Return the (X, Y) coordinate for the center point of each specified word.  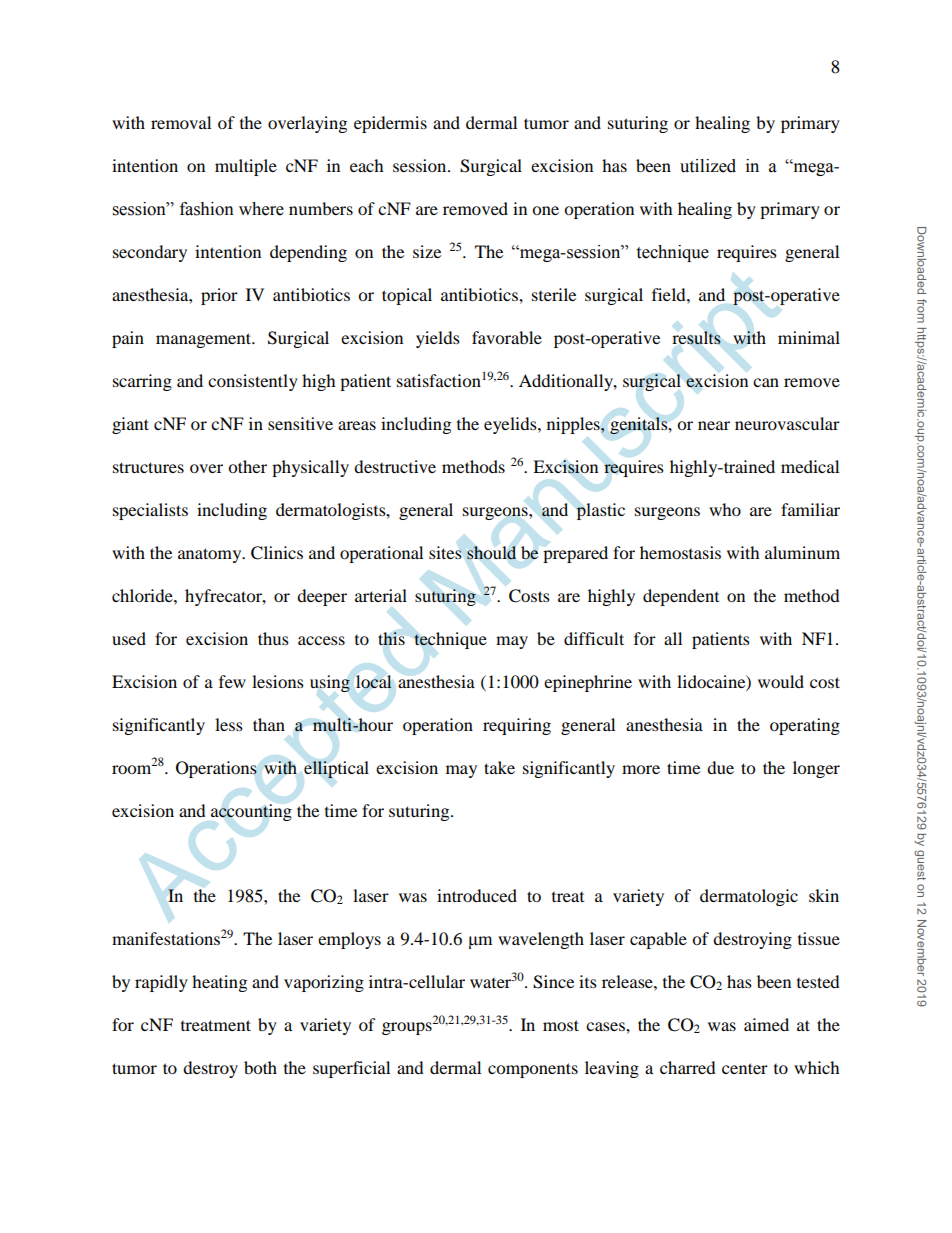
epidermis (390, 124)
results (696, 338)
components (533, 1070)
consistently (253, 382)
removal (181, 122)
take (499, 767)
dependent (681, 597)
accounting (251, 812)
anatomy (211, 555)
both (260, 1067)
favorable (507, 337)
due (720, 767)
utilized (708, 166)
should (491, 553)
